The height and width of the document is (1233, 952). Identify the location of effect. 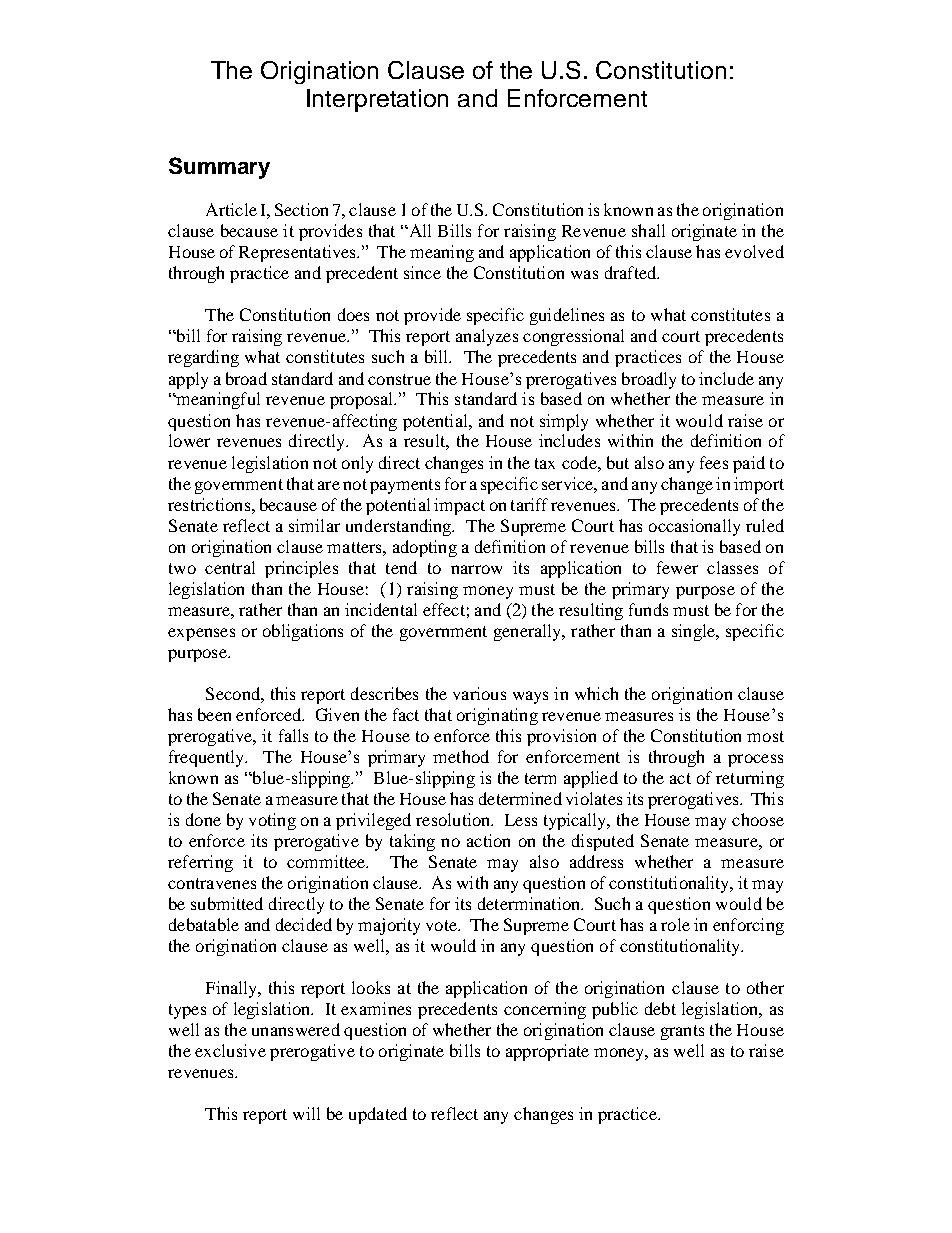
(444, 609).
